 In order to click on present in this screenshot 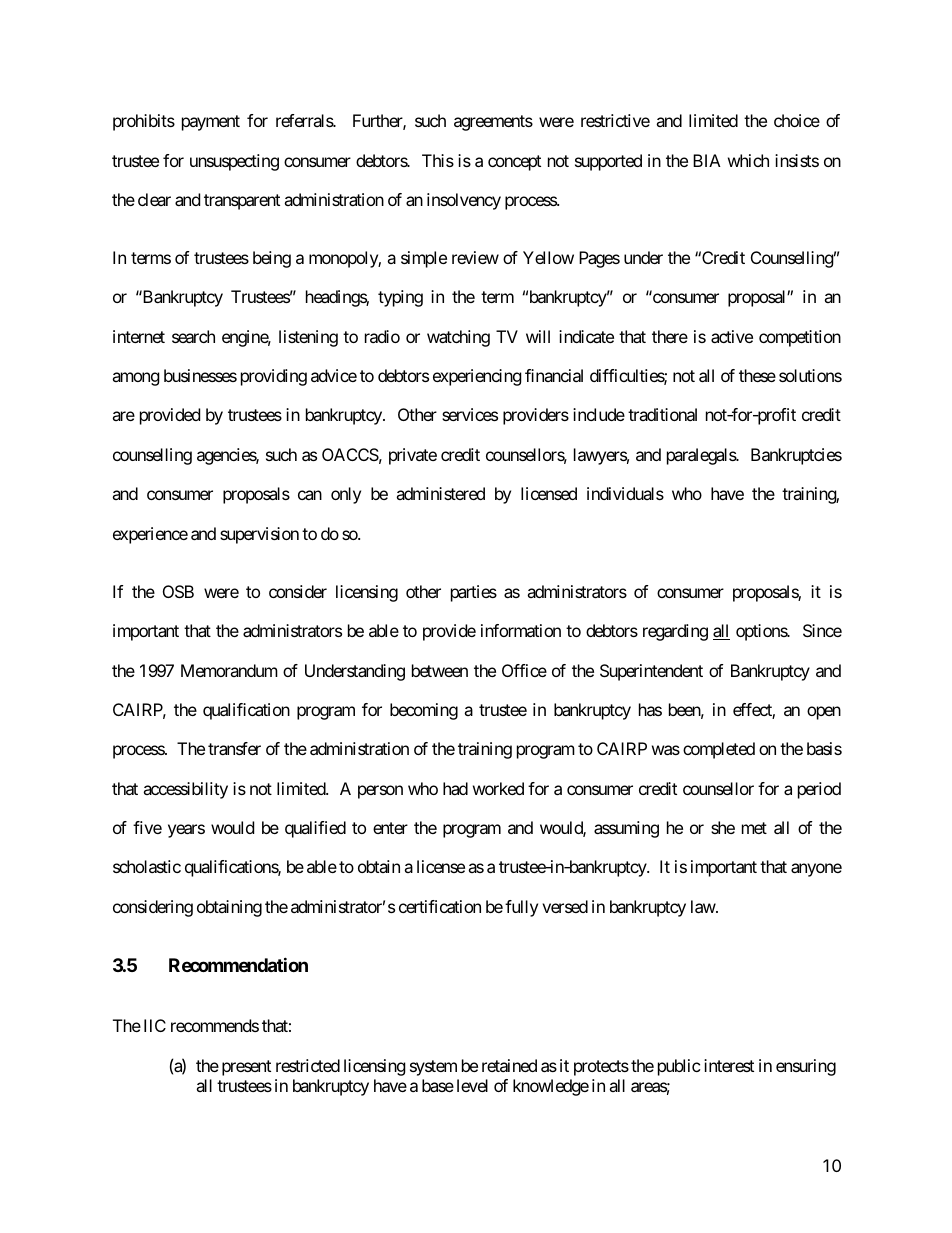, I will do `click(246, 1068)`.
